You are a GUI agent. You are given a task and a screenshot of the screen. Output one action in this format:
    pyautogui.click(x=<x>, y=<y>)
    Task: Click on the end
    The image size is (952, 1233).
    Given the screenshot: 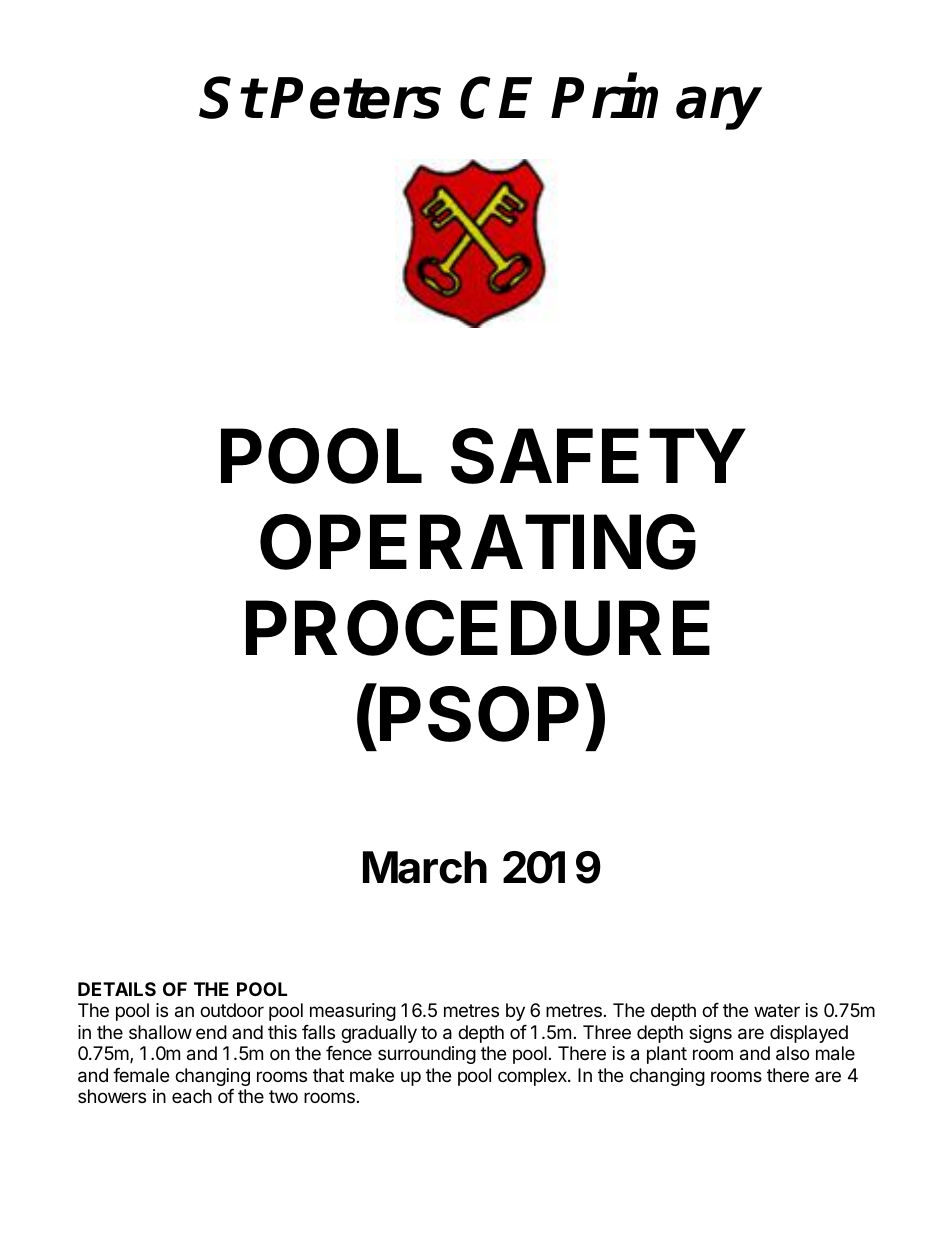 What is the action you would take?
    pyautogui.click(x=211, y=1032)
